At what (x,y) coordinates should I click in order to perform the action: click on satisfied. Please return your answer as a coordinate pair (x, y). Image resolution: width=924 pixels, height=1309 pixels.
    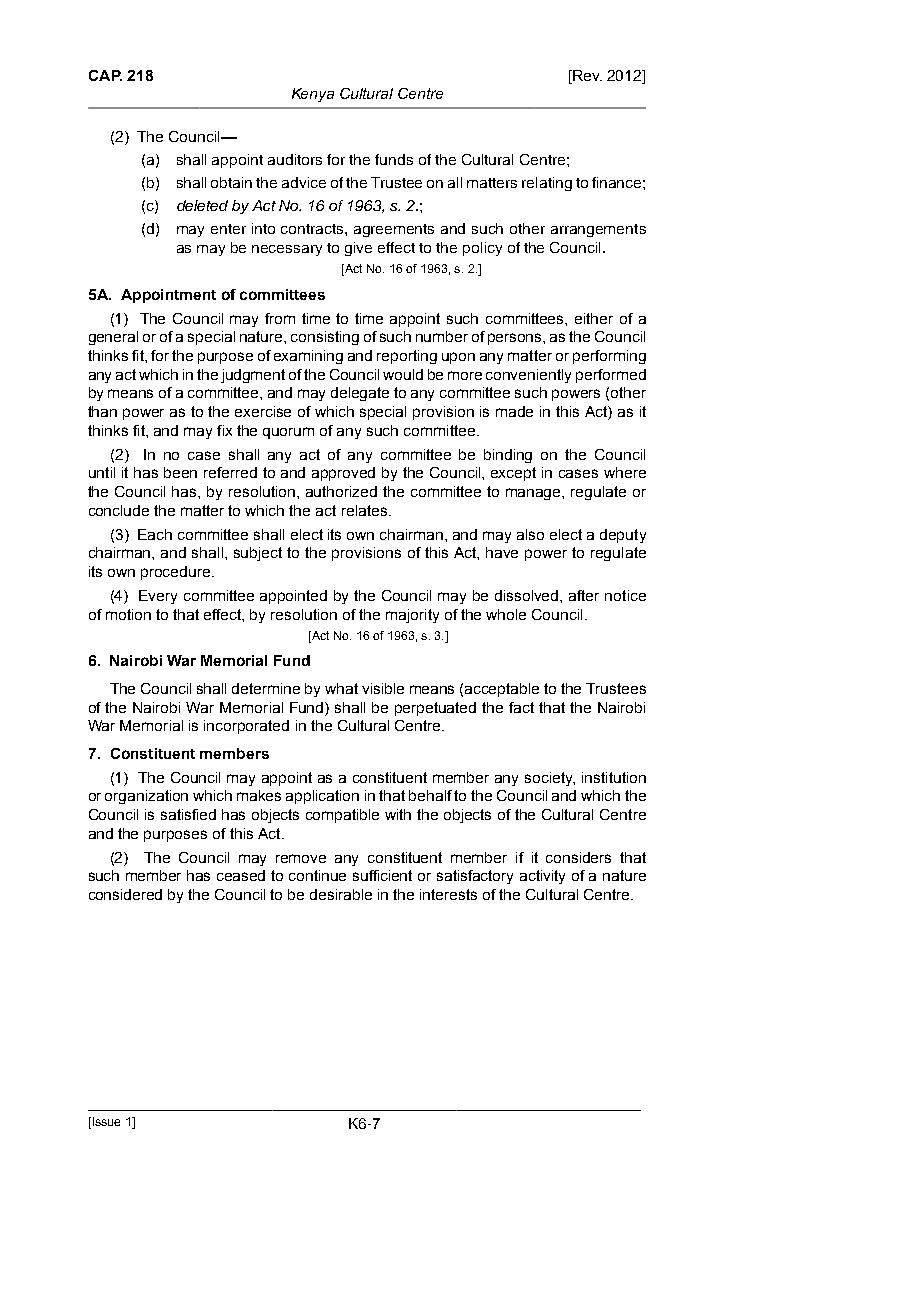
    Looking at the image, I should click on (188, 814).
